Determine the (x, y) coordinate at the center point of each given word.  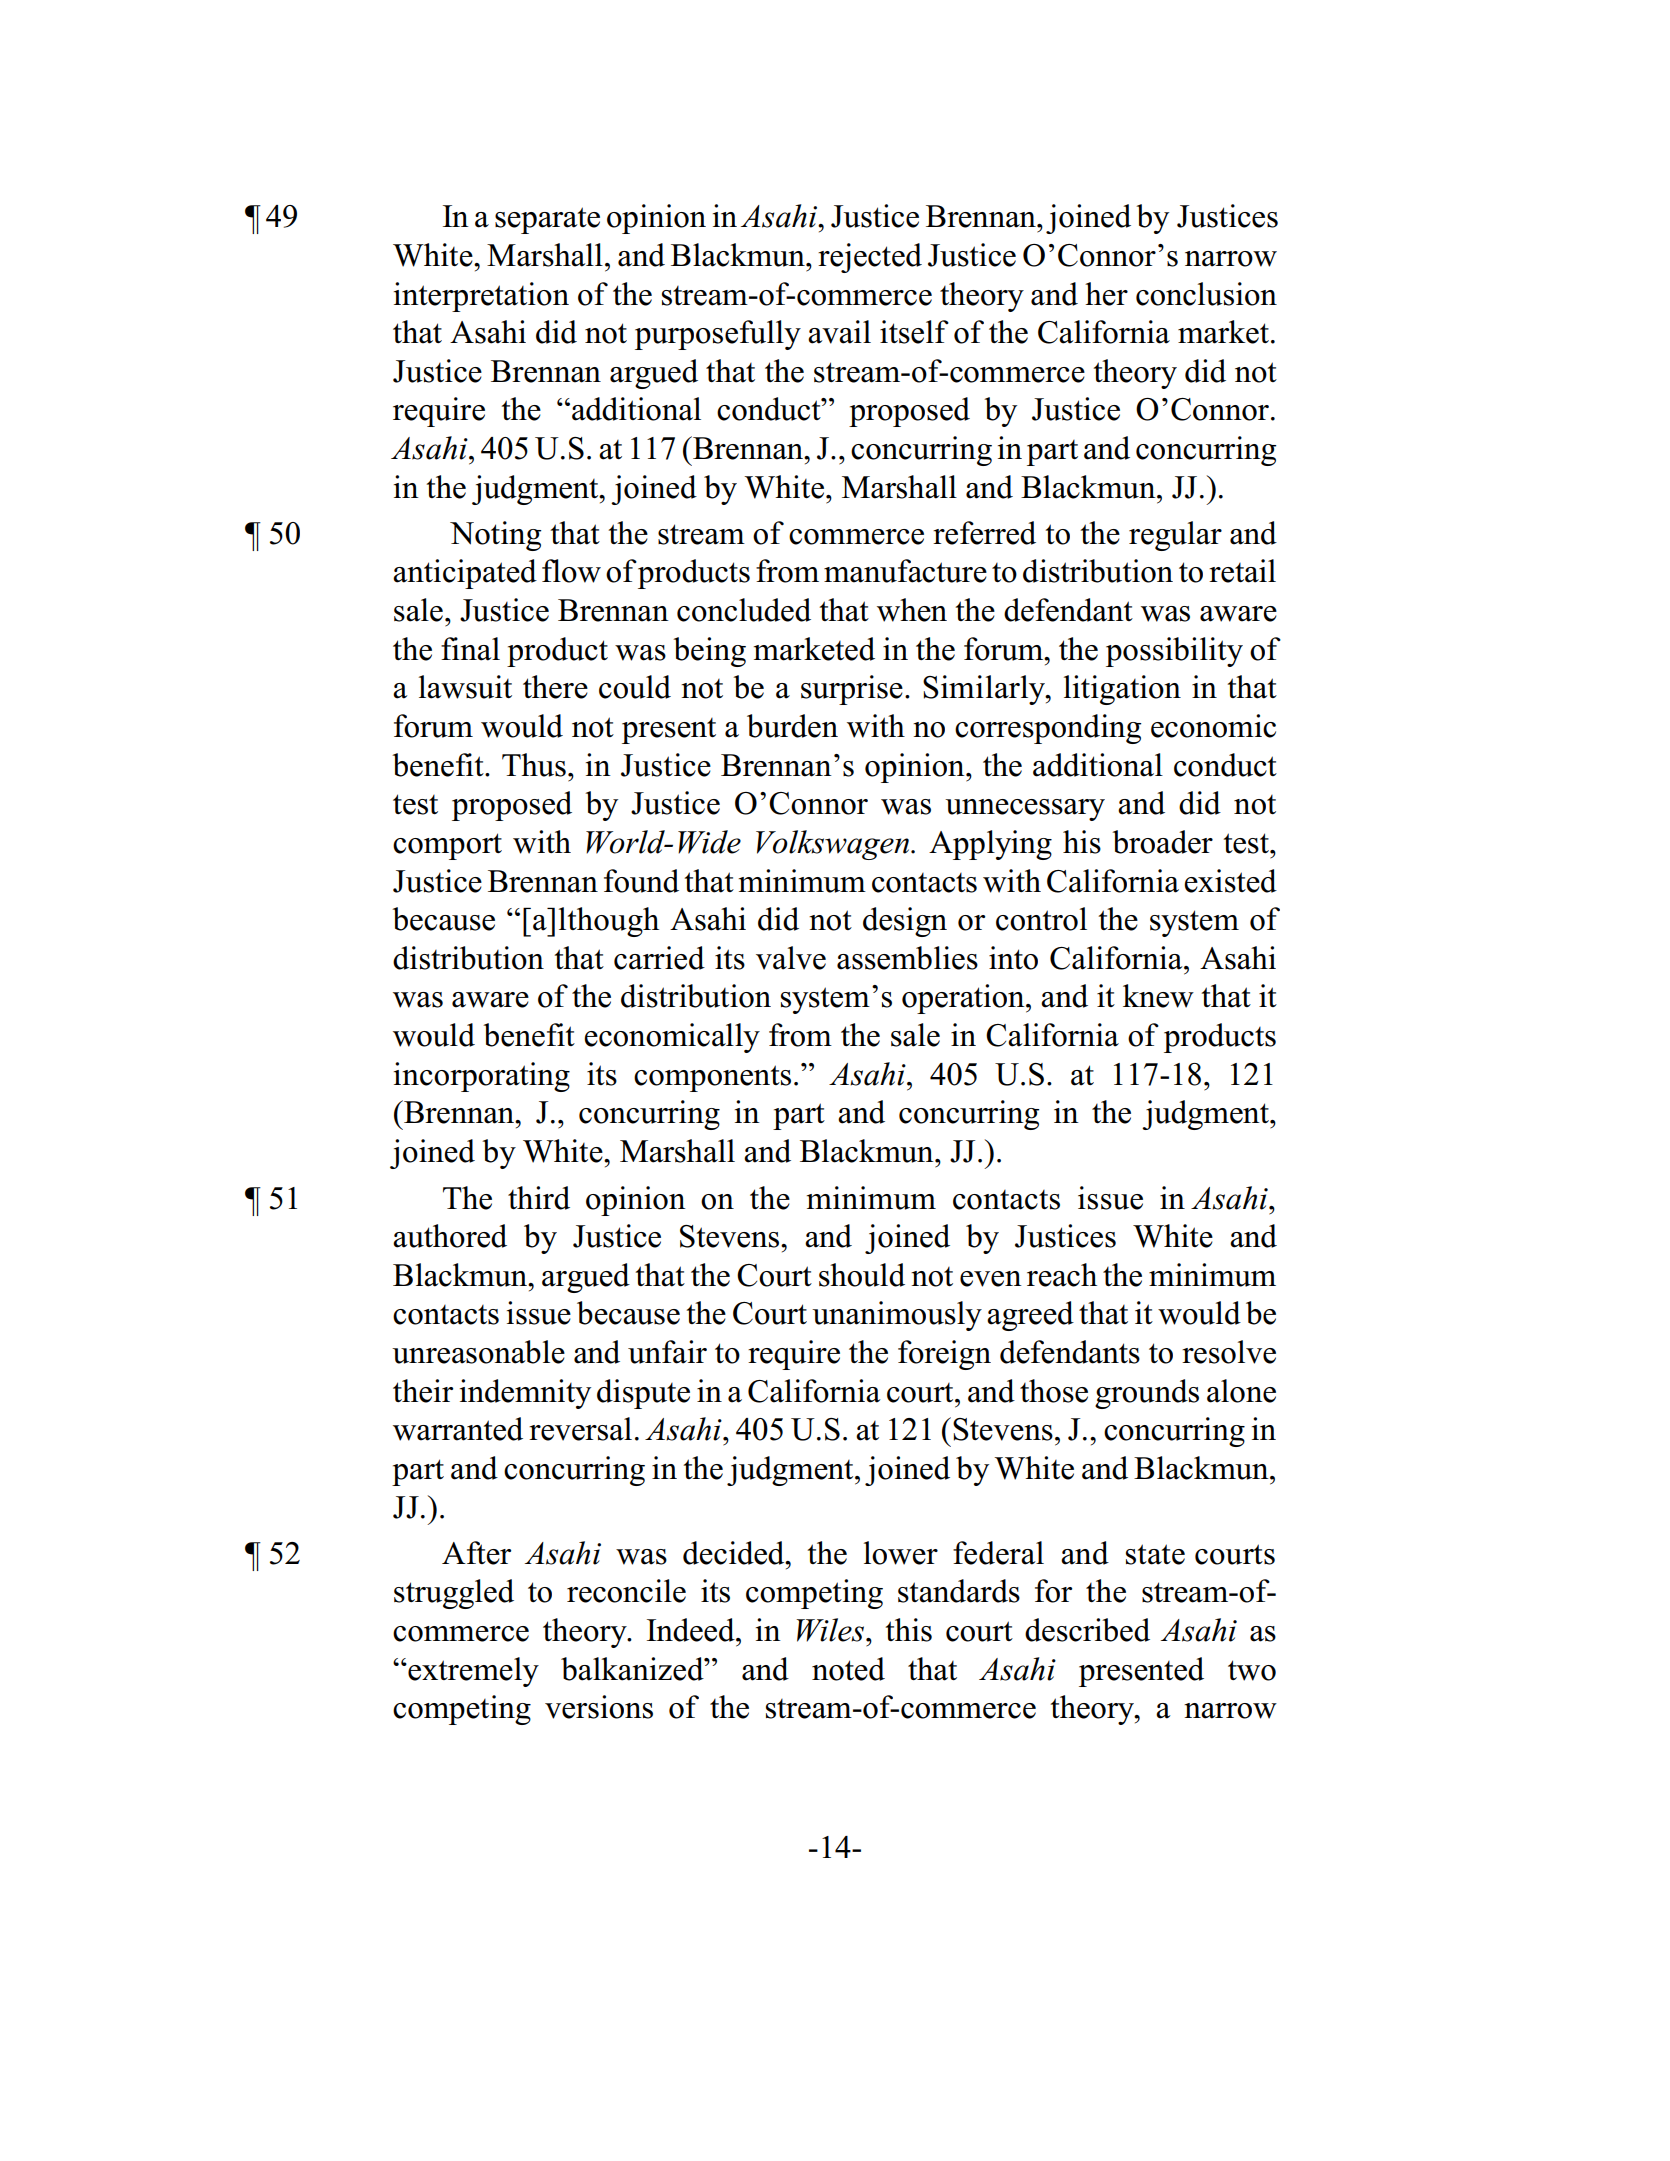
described (1087, 1630)
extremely (472, 1672)
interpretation (481, 297)
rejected (870, 258)
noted (848, 1669)
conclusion (1206, 294)
